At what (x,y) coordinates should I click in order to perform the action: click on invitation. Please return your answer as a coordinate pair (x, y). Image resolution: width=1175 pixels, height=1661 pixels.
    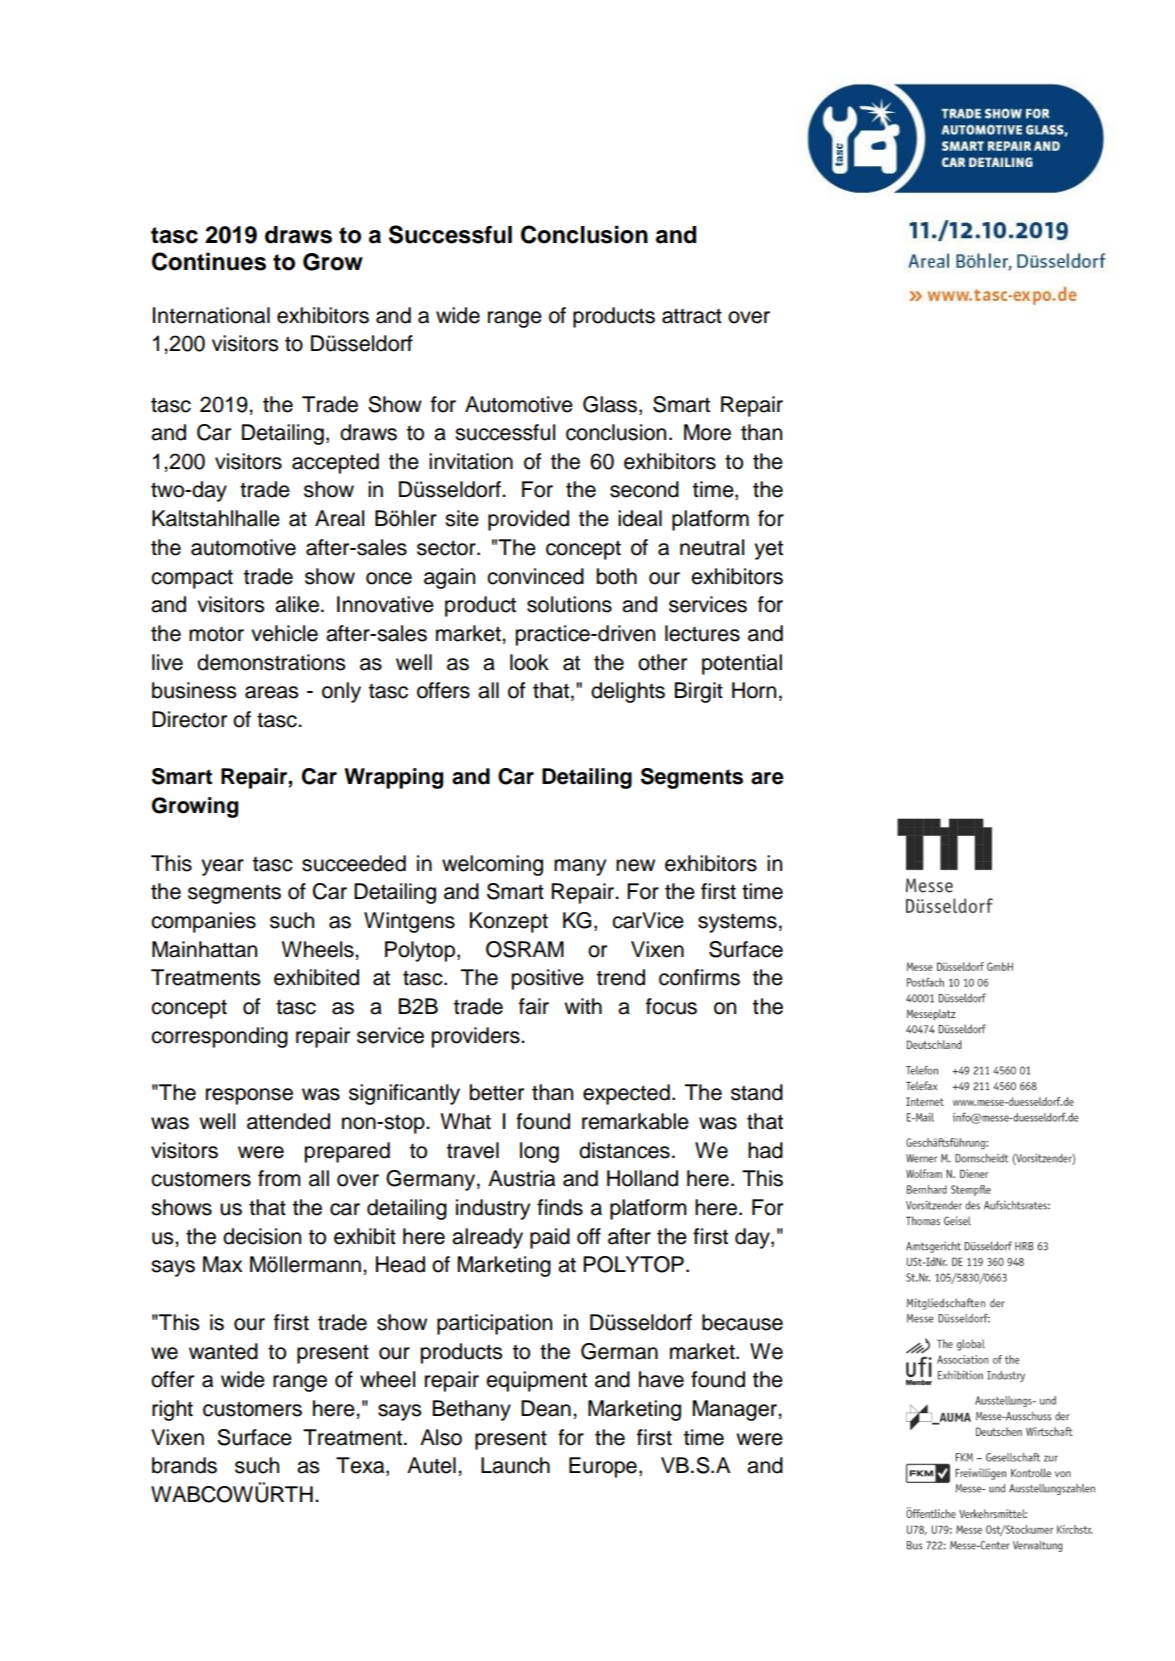
    Looking at the image, I should click on (471, 461).
